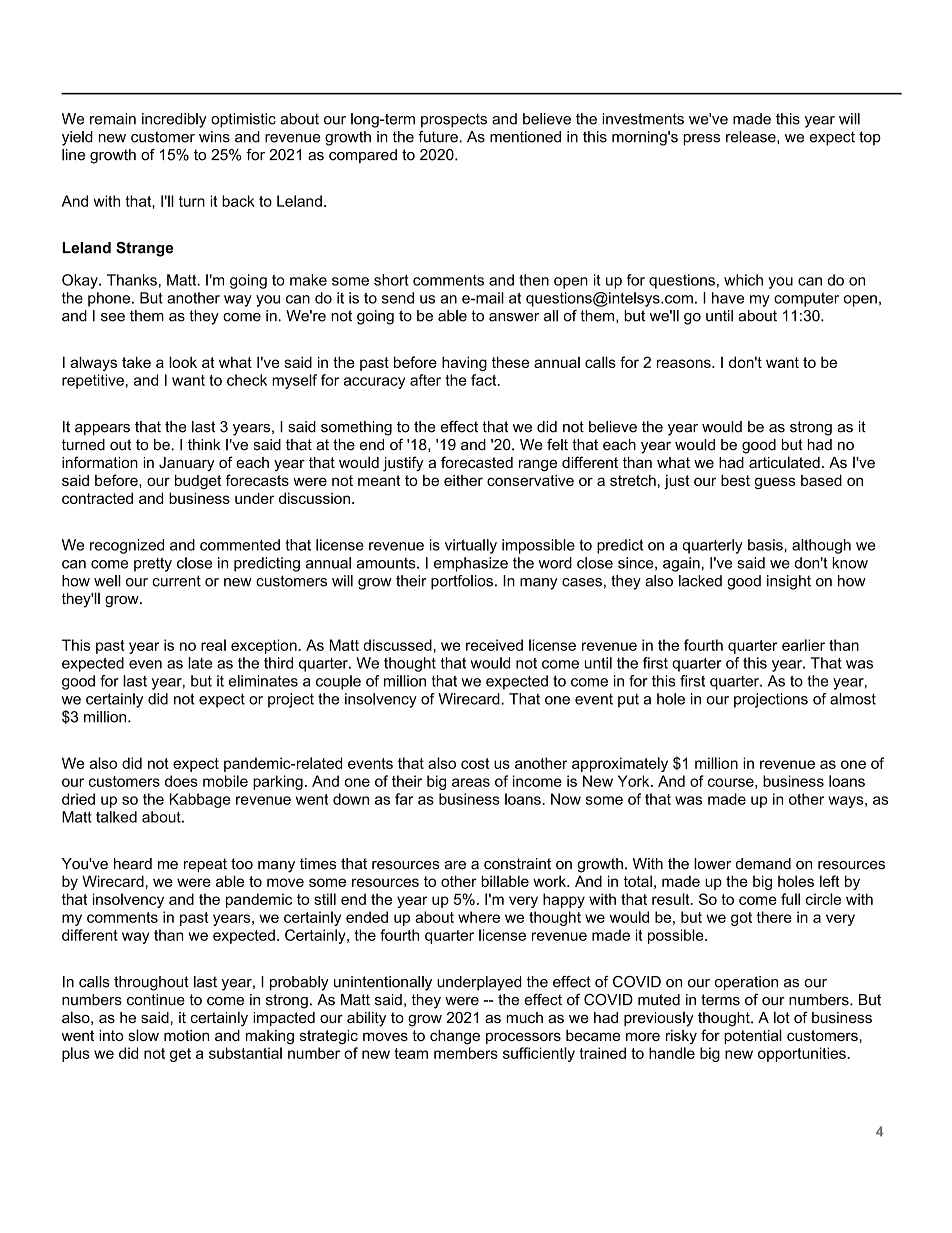 The height and width of the screenshot is (1233, 952). I want to click on think, so click(204, 444).
